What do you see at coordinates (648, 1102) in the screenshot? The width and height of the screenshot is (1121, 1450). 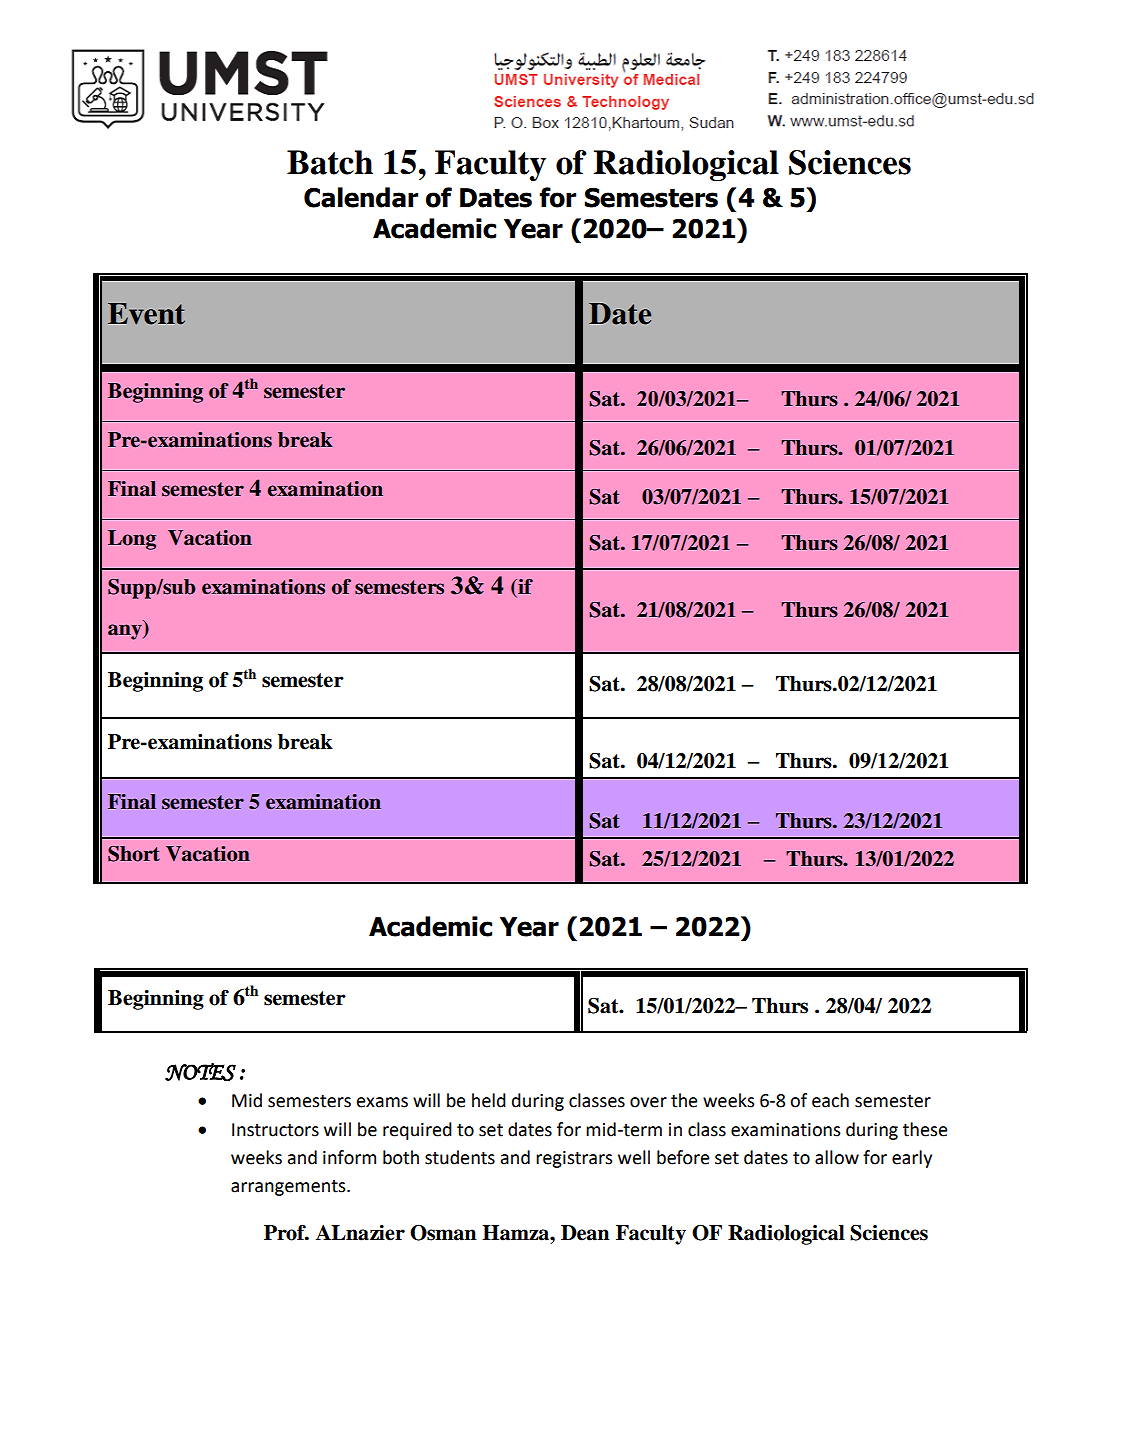 I see `over` at bounding box center [648, 1102].
